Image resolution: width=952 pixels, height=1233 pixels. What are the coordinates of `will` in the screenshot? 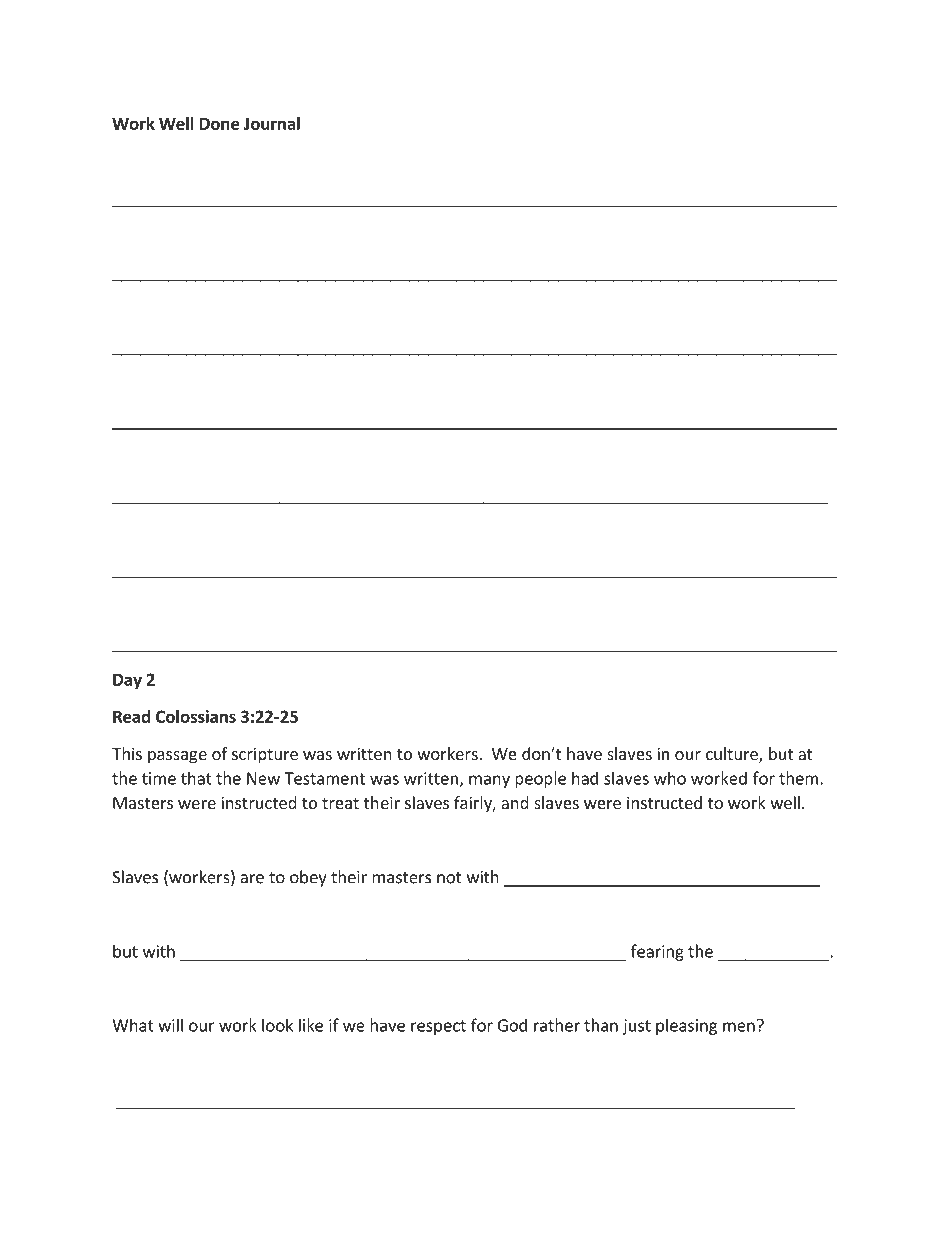 It's located at (170, 1025).
